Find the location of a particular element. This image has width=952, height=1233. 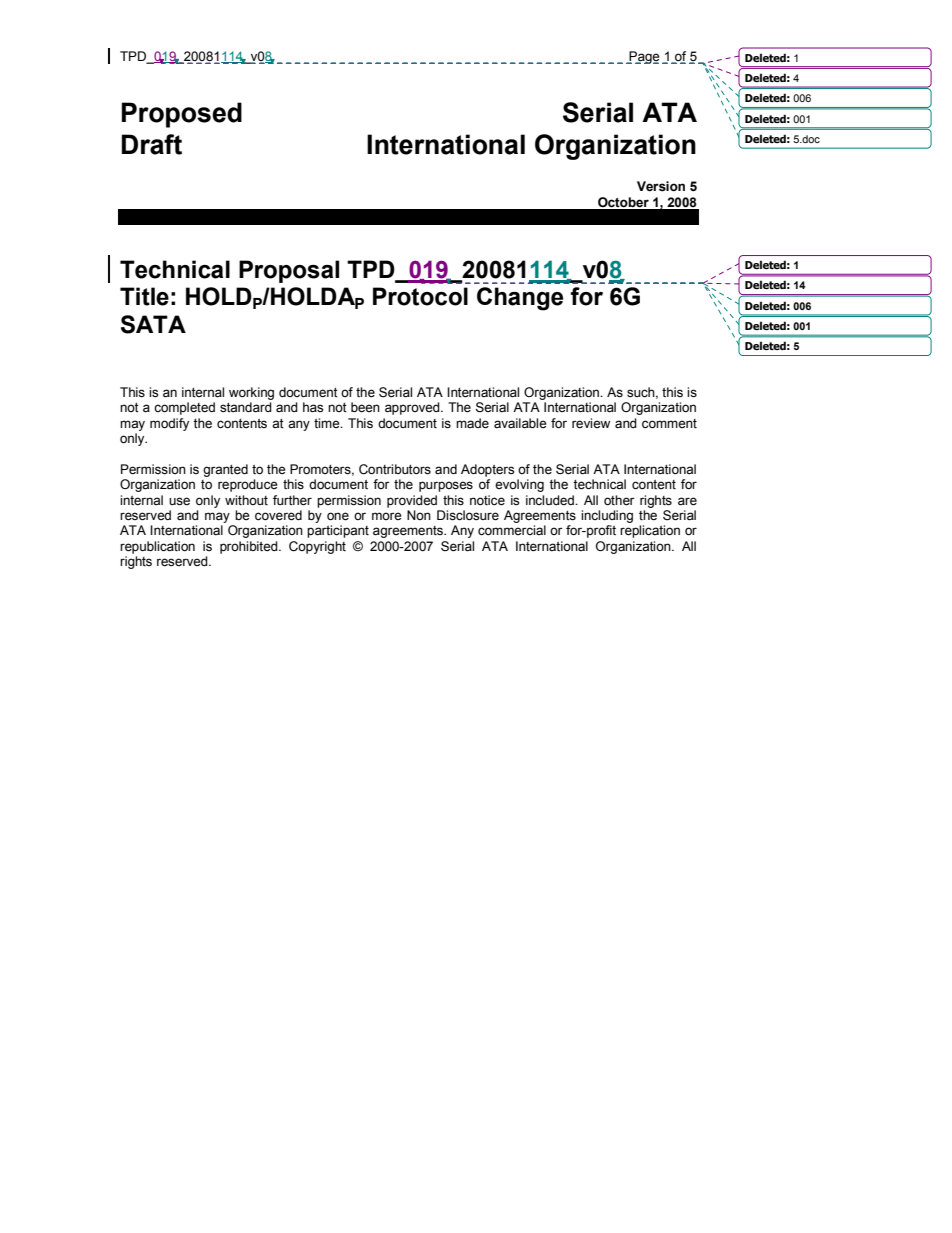

Protocol is located at coordinates (420, 296).
